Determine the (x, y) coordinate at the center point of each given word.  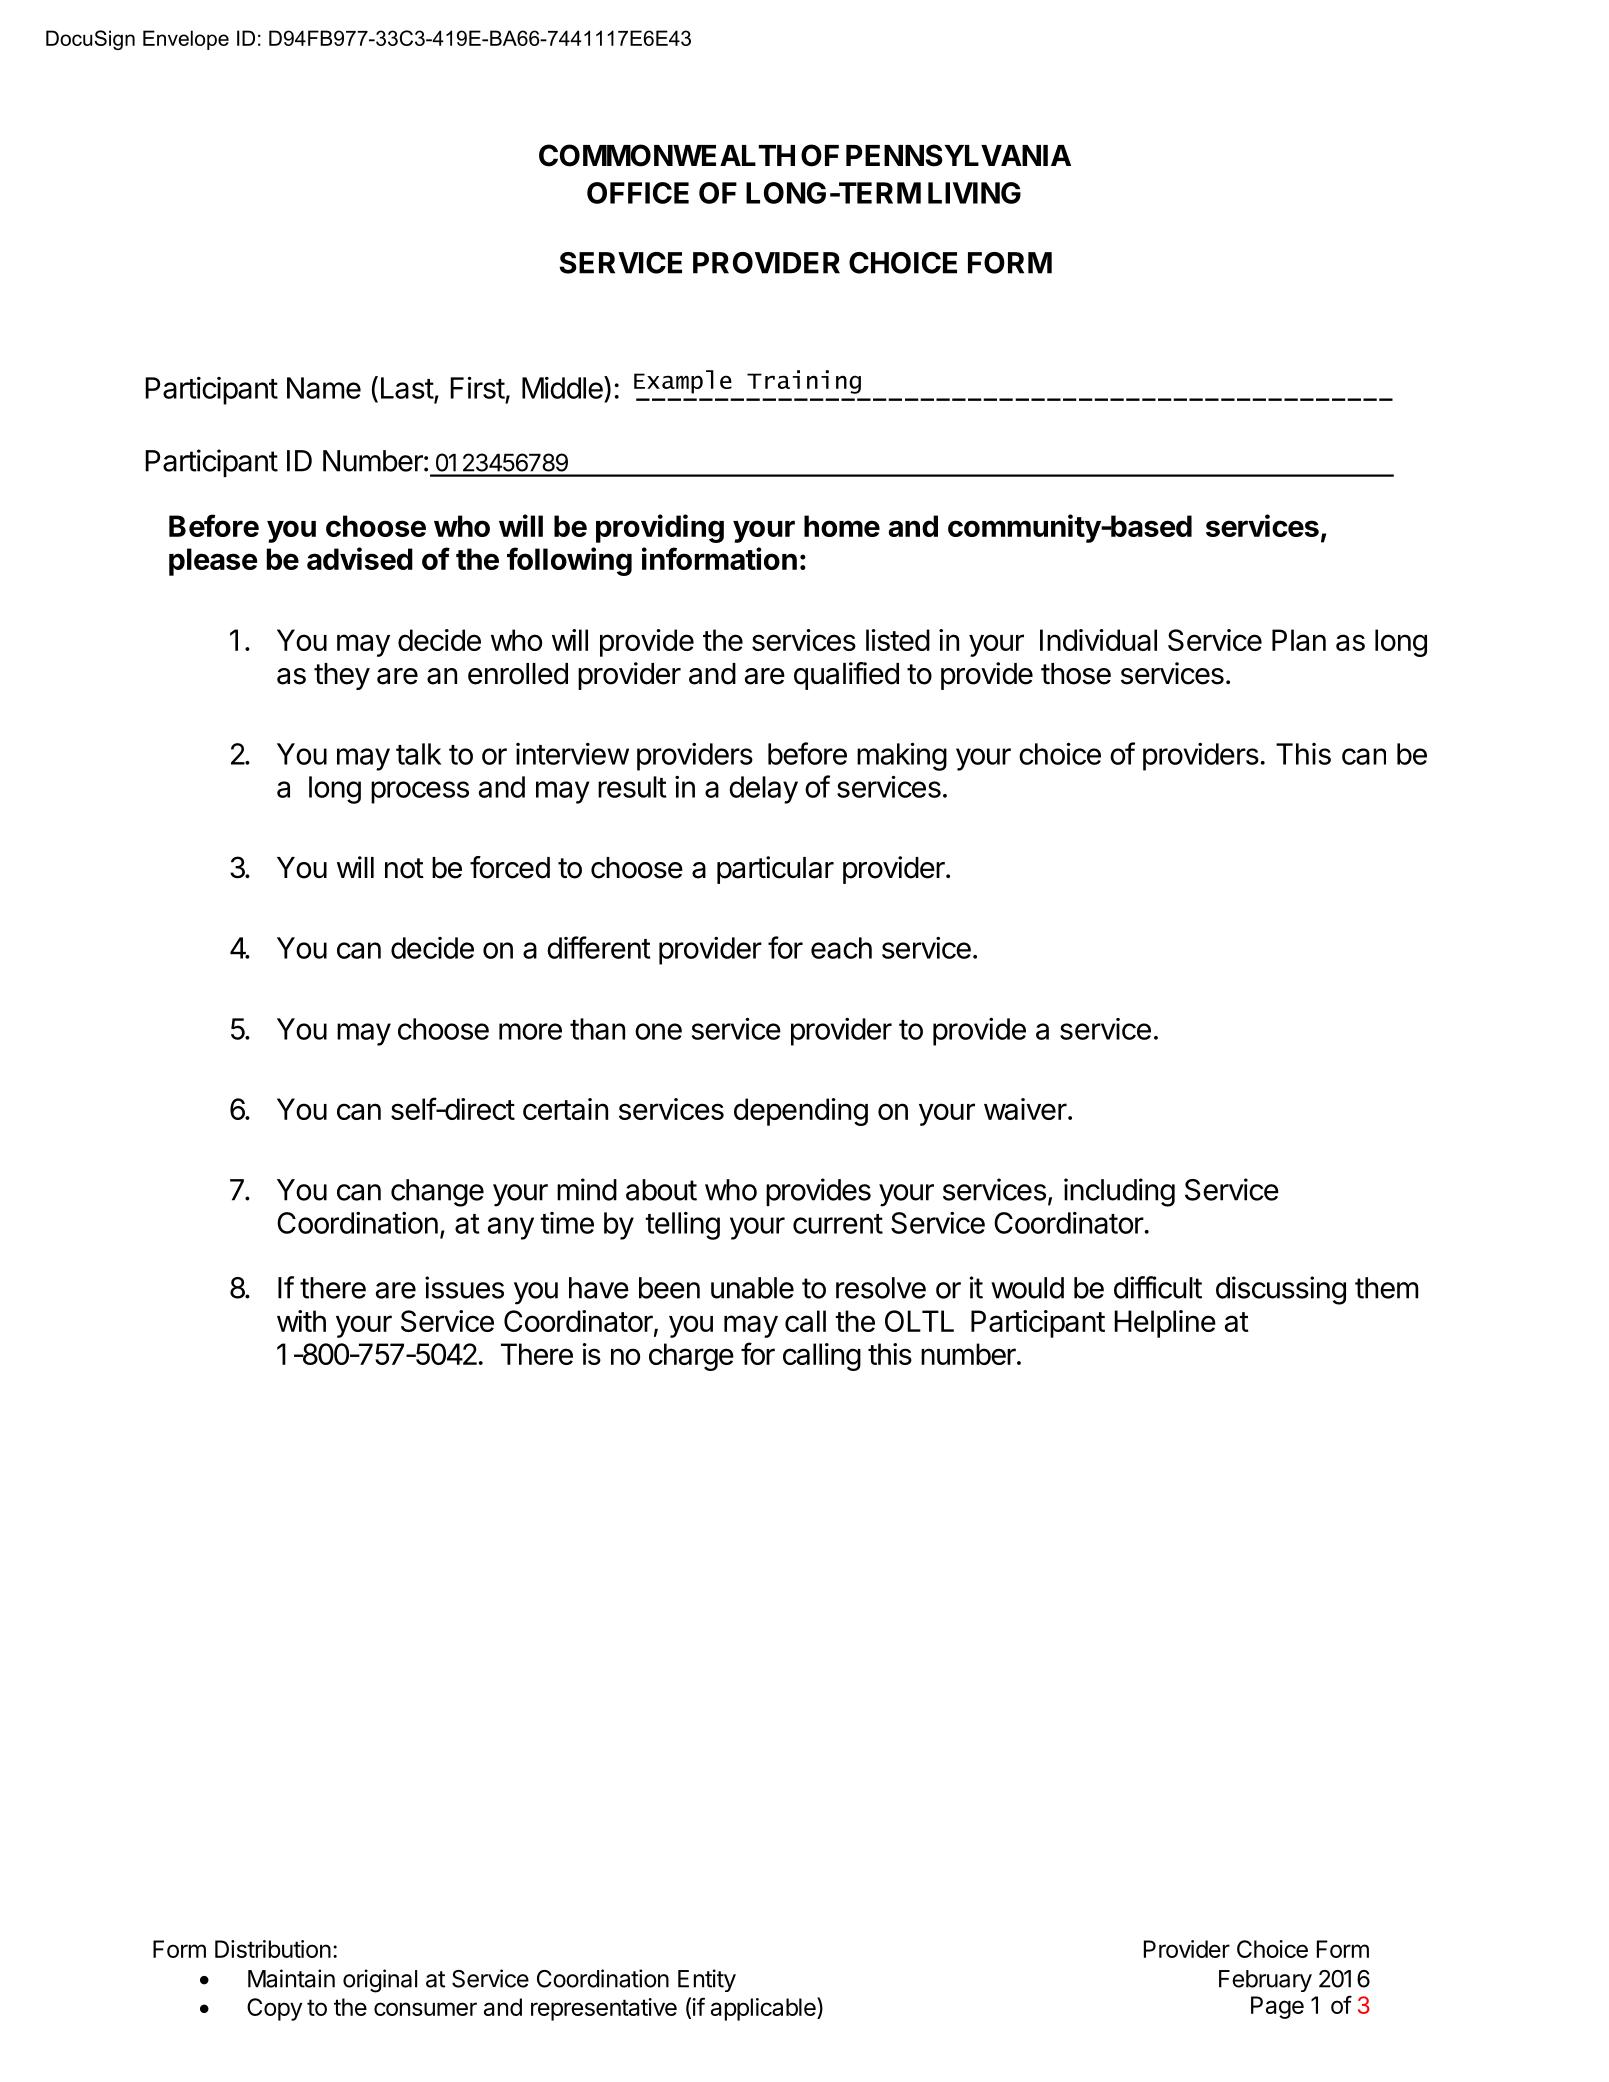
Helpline (1165, 1324)
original (380, 1981)
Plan (1299, 640)
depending (801, 1112)
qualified (846, 676)
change (437, 1193)
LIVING (974, 193)
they (342, 676)
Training (804, 382)
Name (324, 388)
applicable (764, 2009)
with (301, 1321)
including (1119, 1192)
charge (691, 1357)
